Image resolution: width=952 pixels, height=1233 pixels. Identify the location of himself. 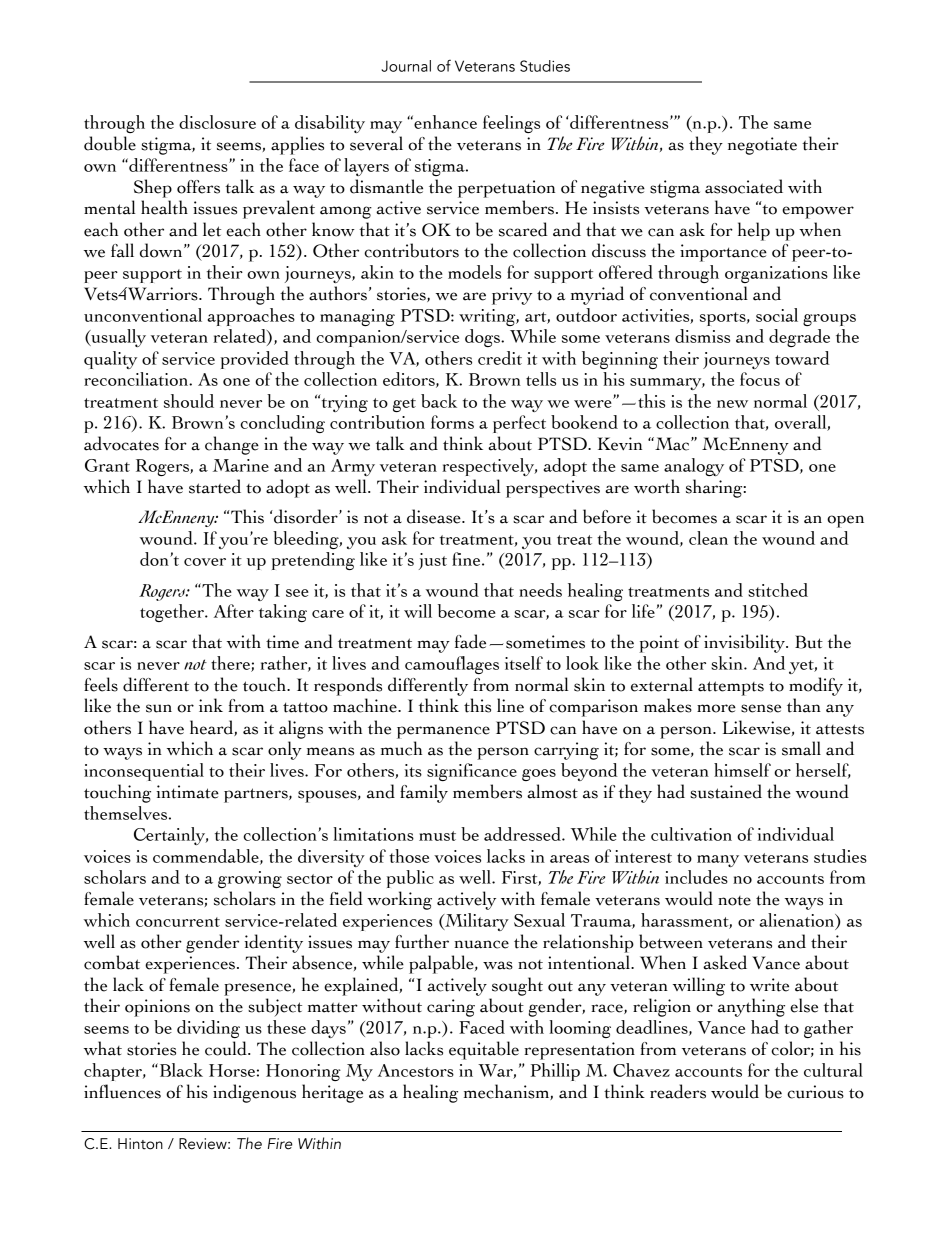
(742, 770).
